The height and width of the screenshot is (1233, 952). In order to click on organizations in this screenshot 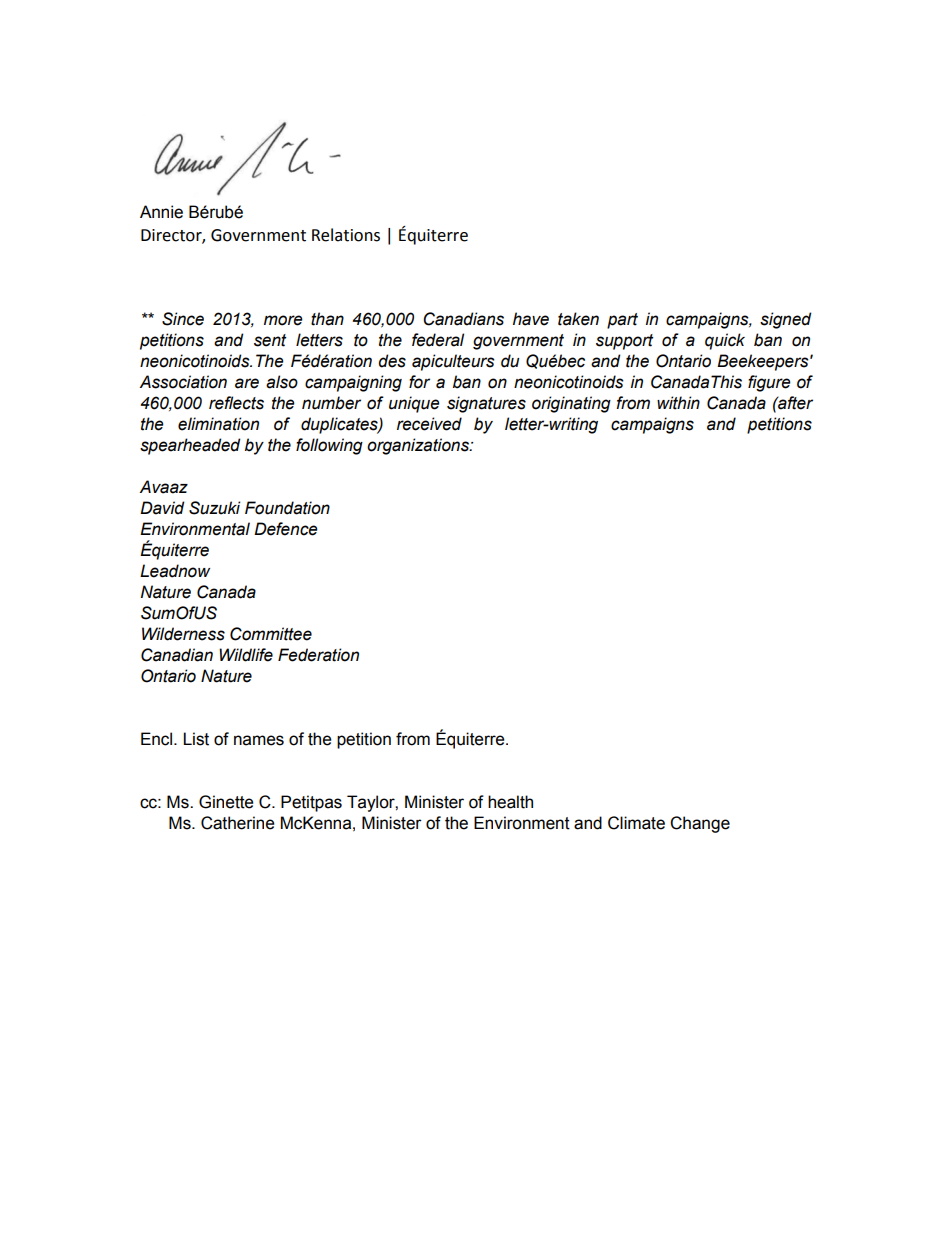, I will do `click(419, 446)`.
